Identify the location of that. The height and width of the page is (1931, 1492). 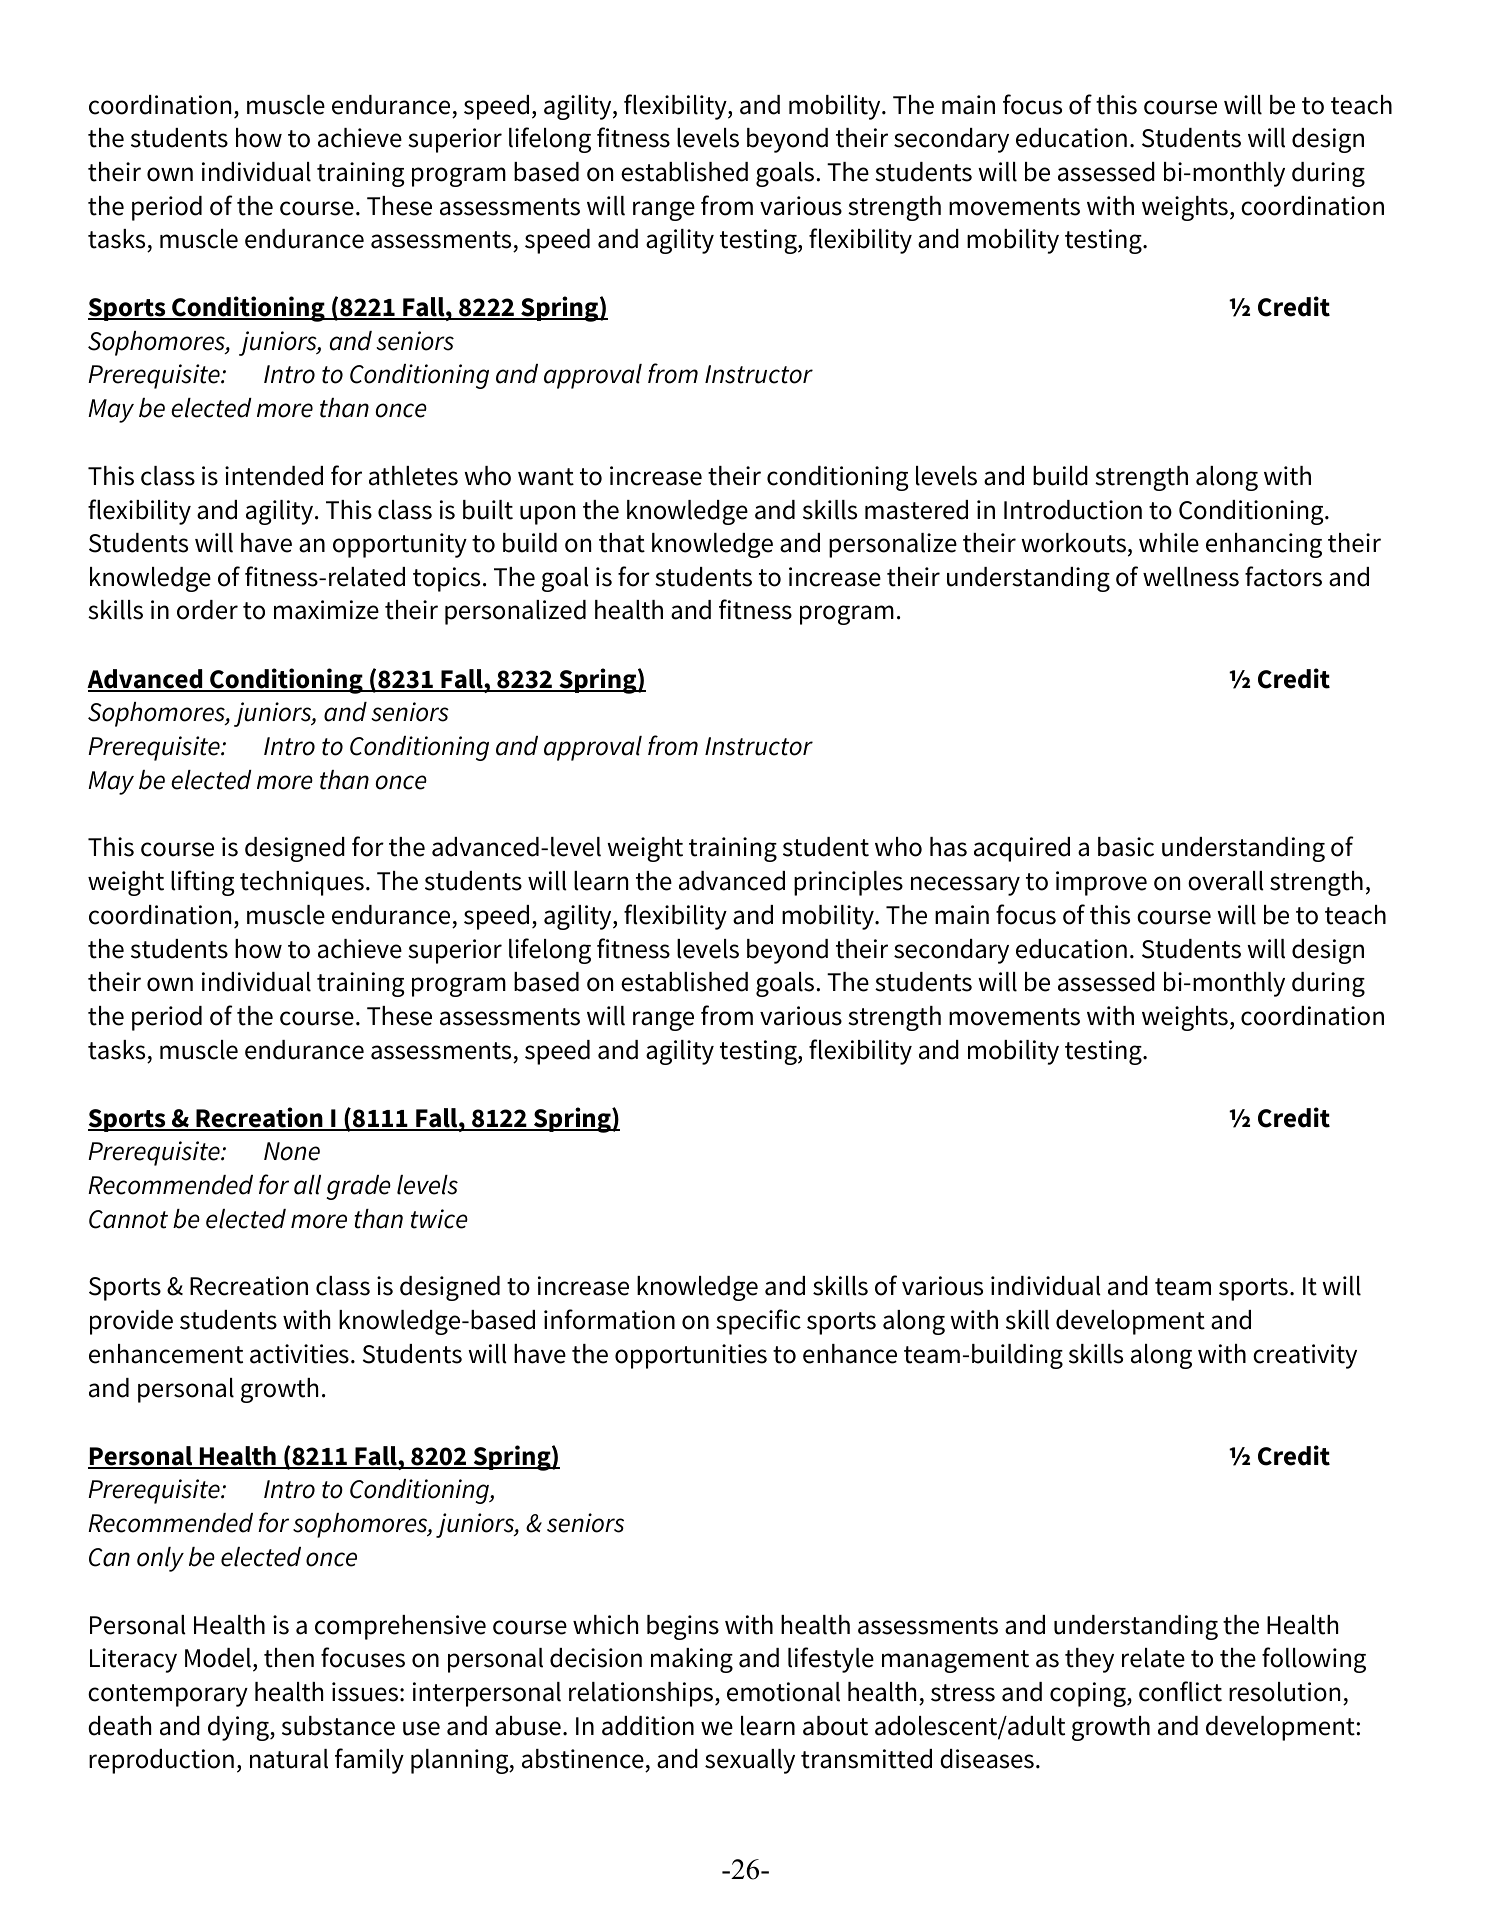
(622, 543).
